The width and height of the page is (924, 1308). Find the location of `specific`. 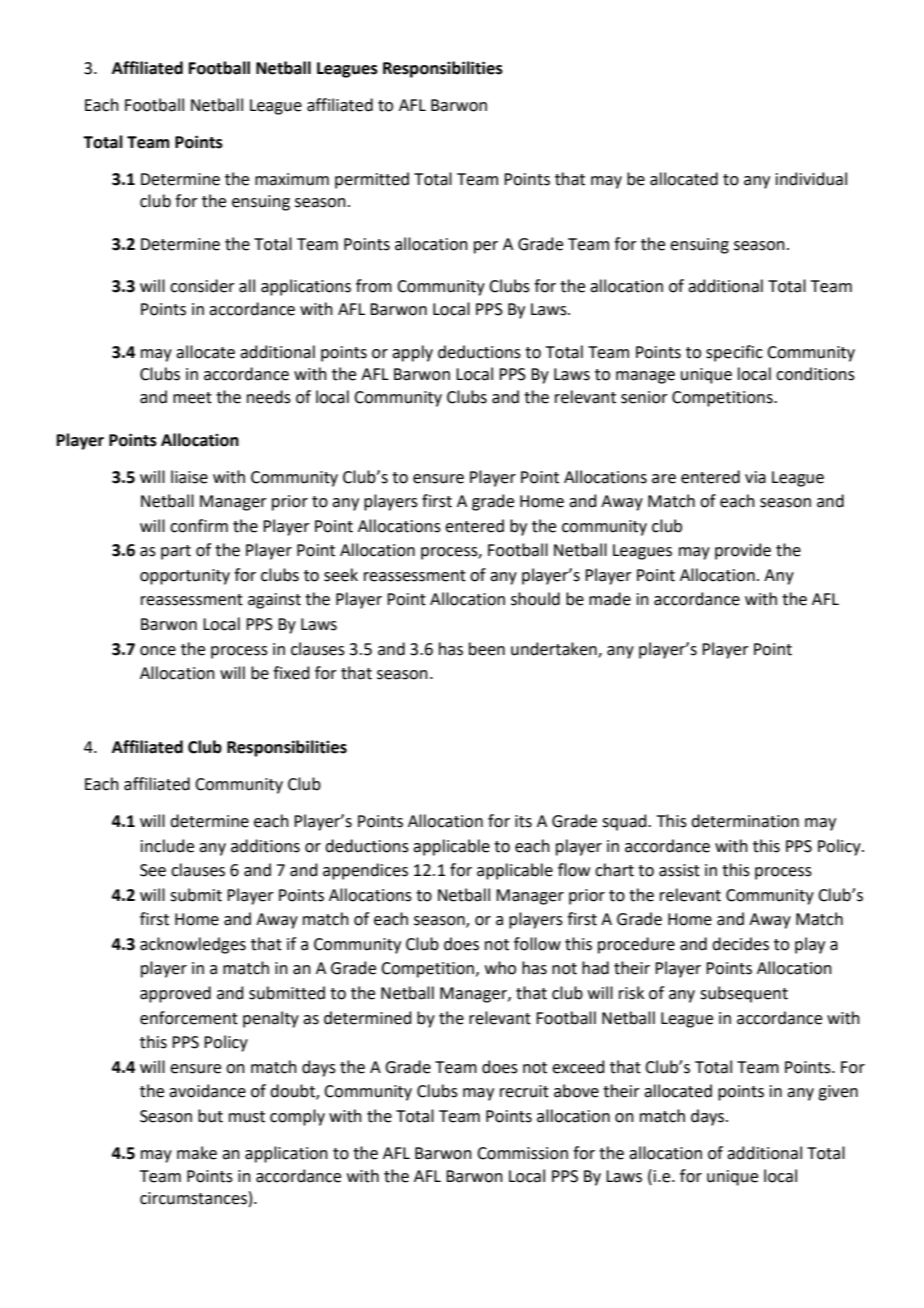

specific is located at coordinates (734, 353).
